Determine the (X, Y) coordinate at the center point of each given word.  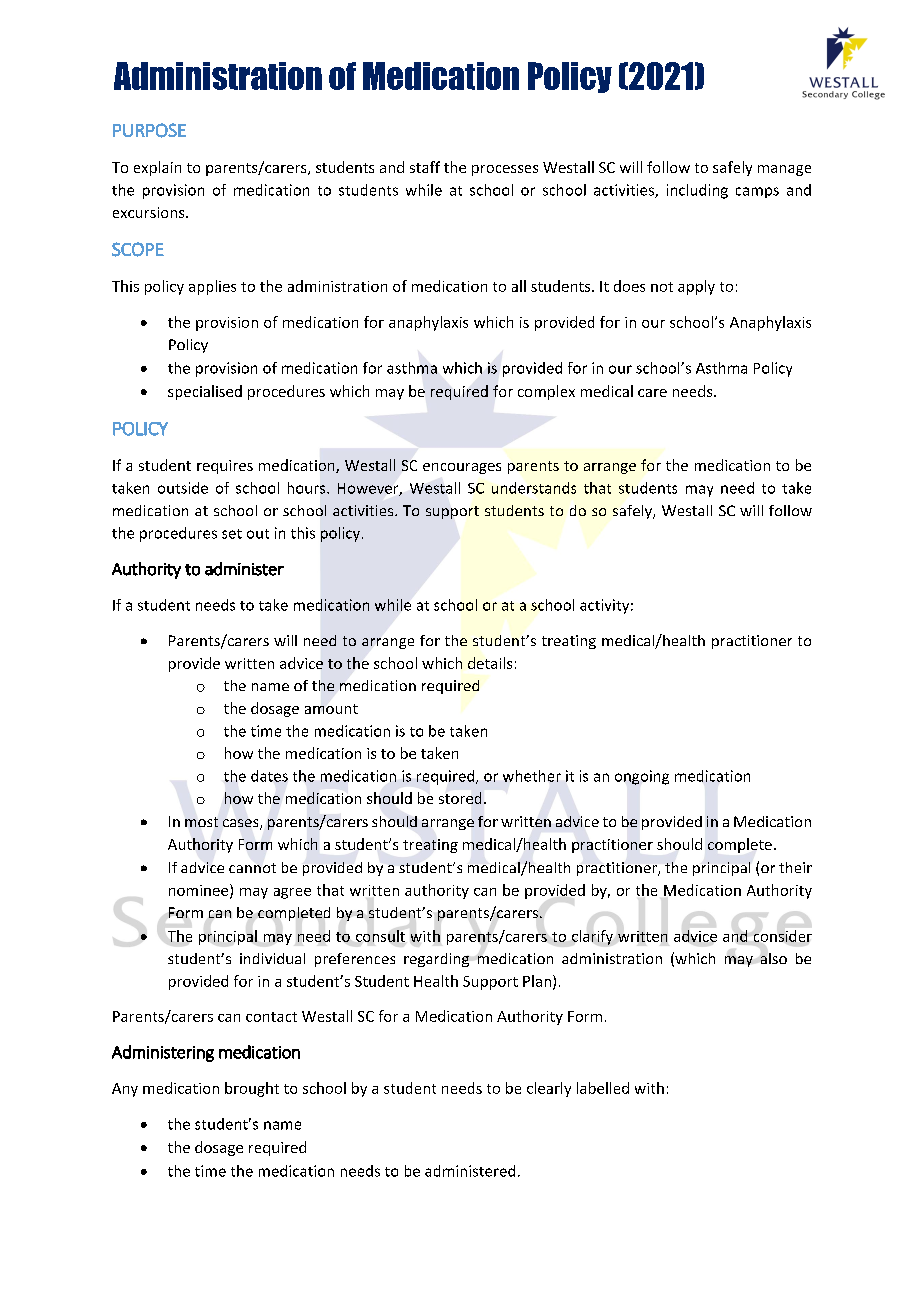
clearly (549, 1089)
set (232, 534)
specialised (205, 392)
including (697, 191)
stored (460, 798)
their (795, 867)
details (490, 663)
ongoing (642, 777)
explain (157, 168)
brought (252, 1089)
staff (425, 167)
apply (696, 287)
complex (546, 392)
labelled (603, 1088)
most (201, 822)
